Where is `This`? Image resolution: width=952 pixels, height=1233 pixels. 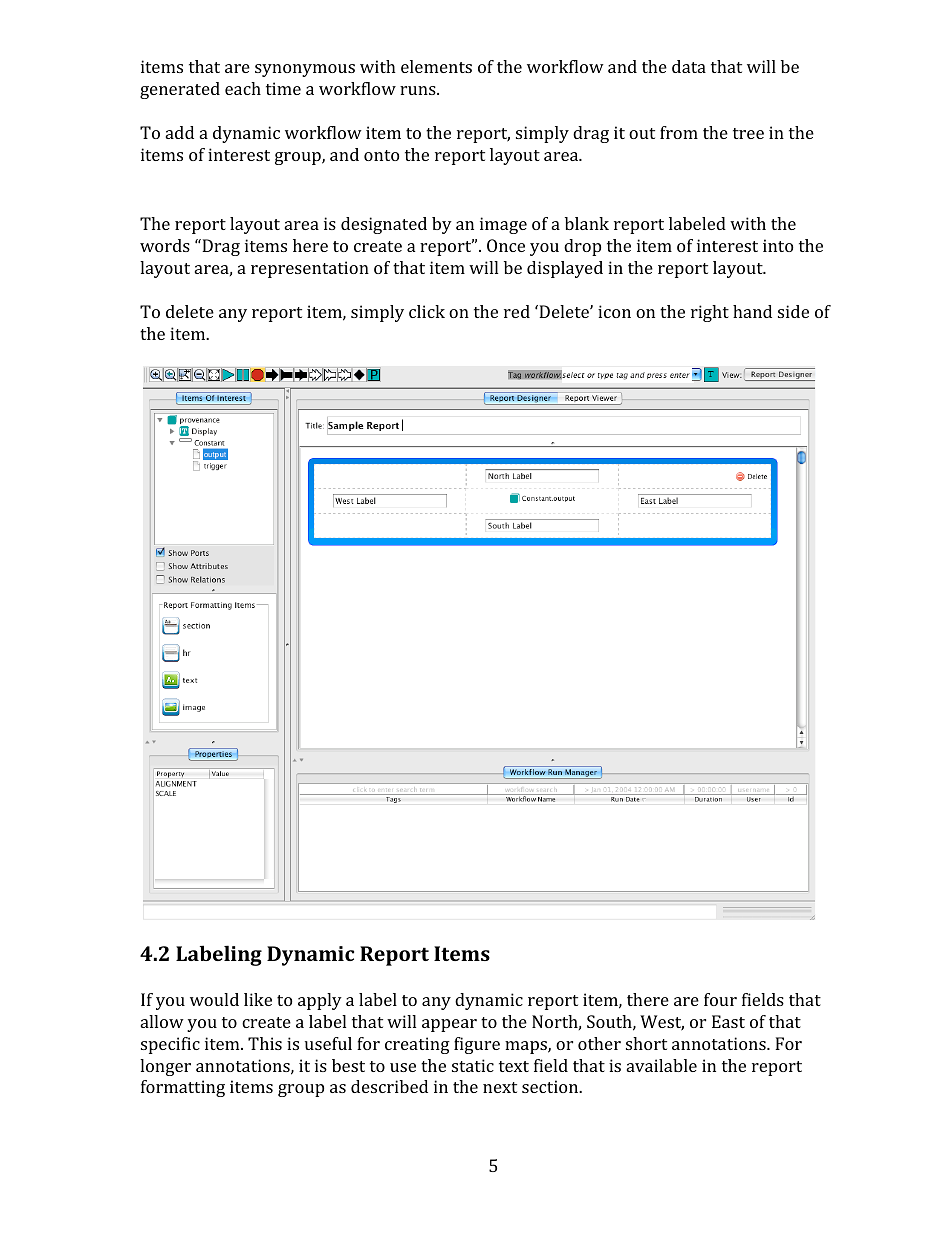
This is located at coordinates (265, 1043).
